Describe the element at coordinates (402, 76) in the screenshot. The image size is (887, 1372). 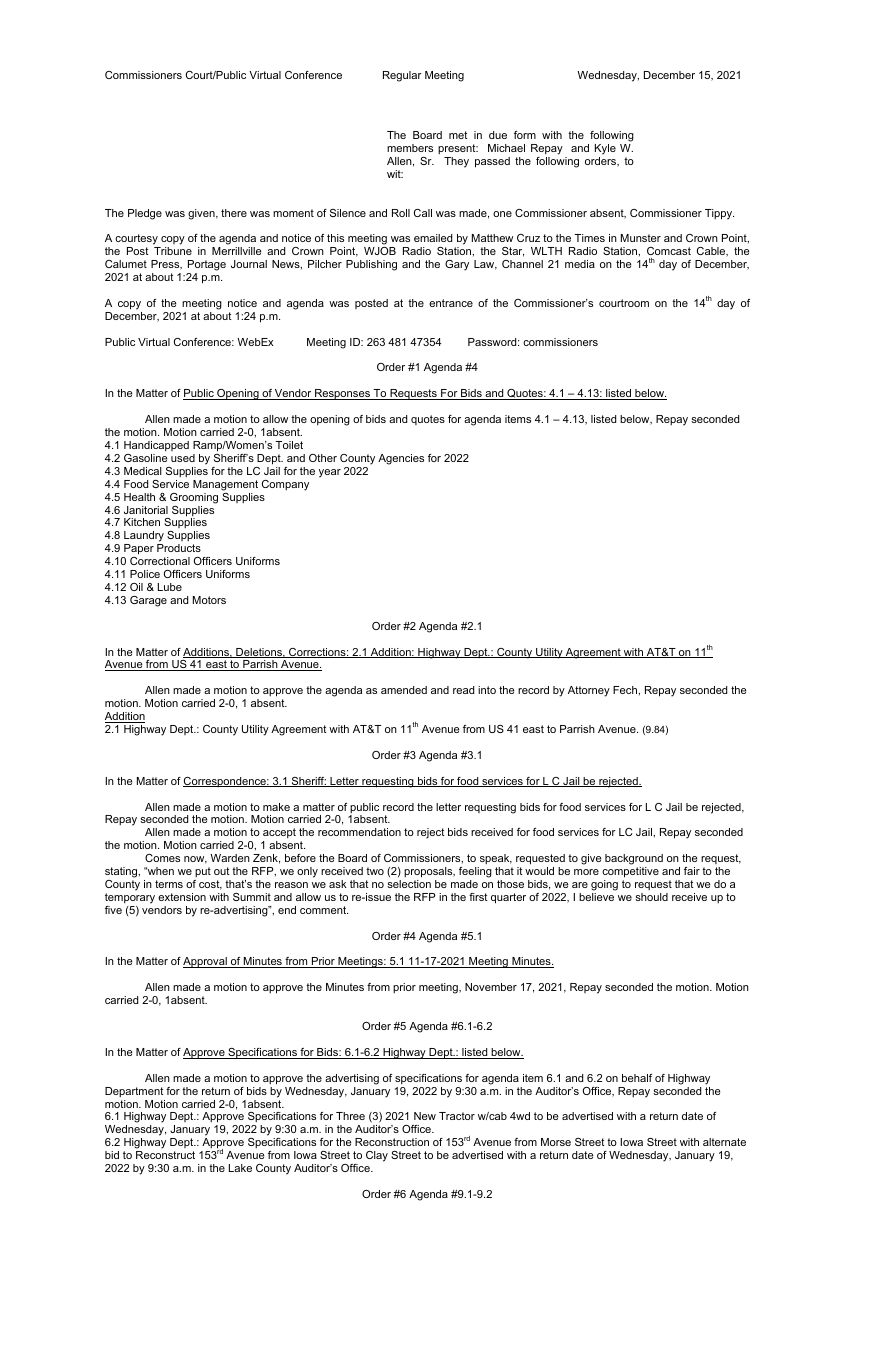
I see `Regular` at that location.
